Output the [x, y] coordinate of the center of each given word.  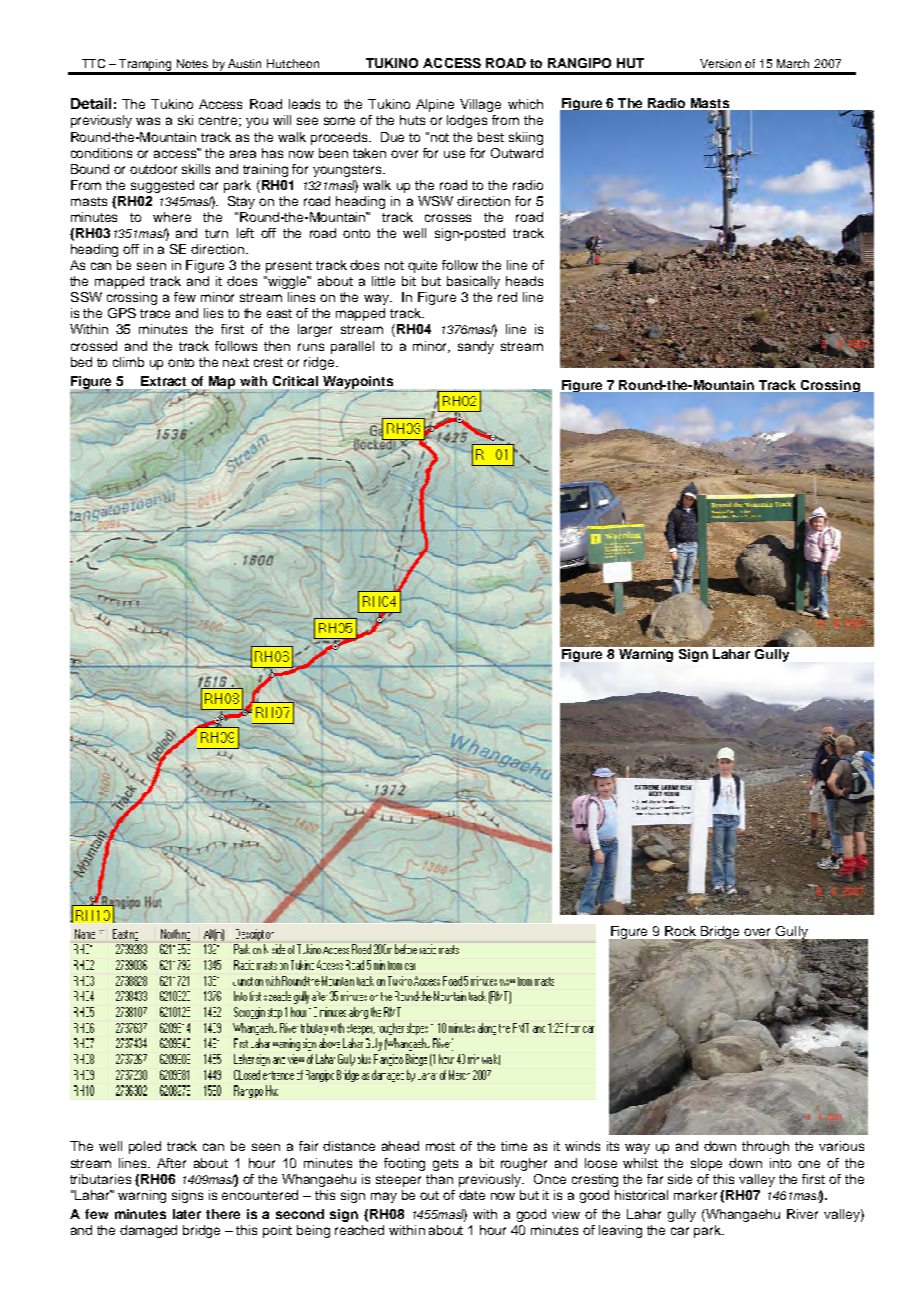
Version [720, 63]
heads [524, 281]
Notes [192, 63]
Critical [295, 381]
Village [480, 105]
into [780, 1163]
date [472, 1195]
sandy [476, 347]
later [187, 1214]
